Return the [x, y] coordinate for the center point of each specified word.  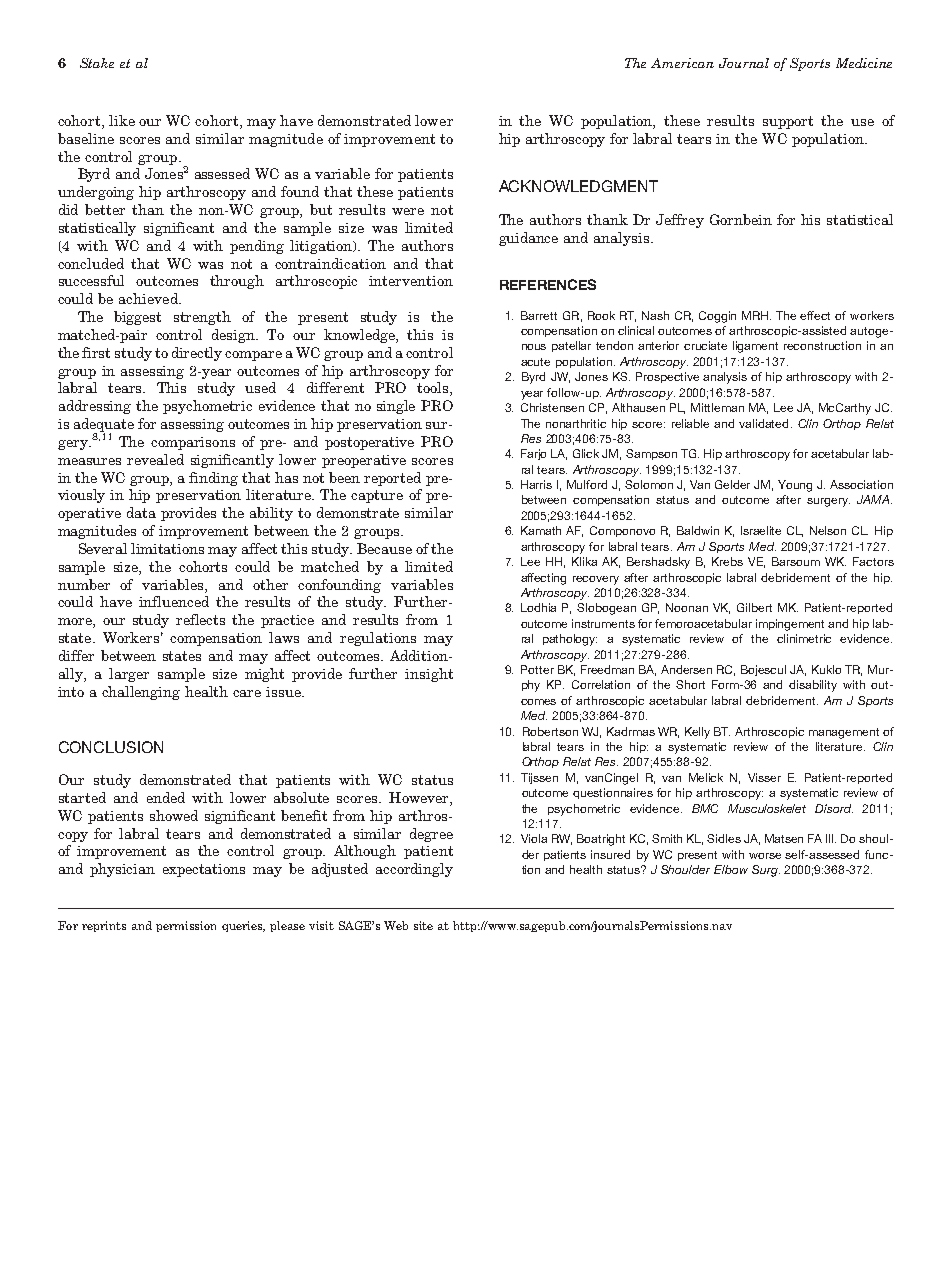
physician [122, 870]
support [788, 122]
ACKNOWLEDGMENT [578, 186]
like [122, 120]
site [423, 925]
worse [765, 856]
